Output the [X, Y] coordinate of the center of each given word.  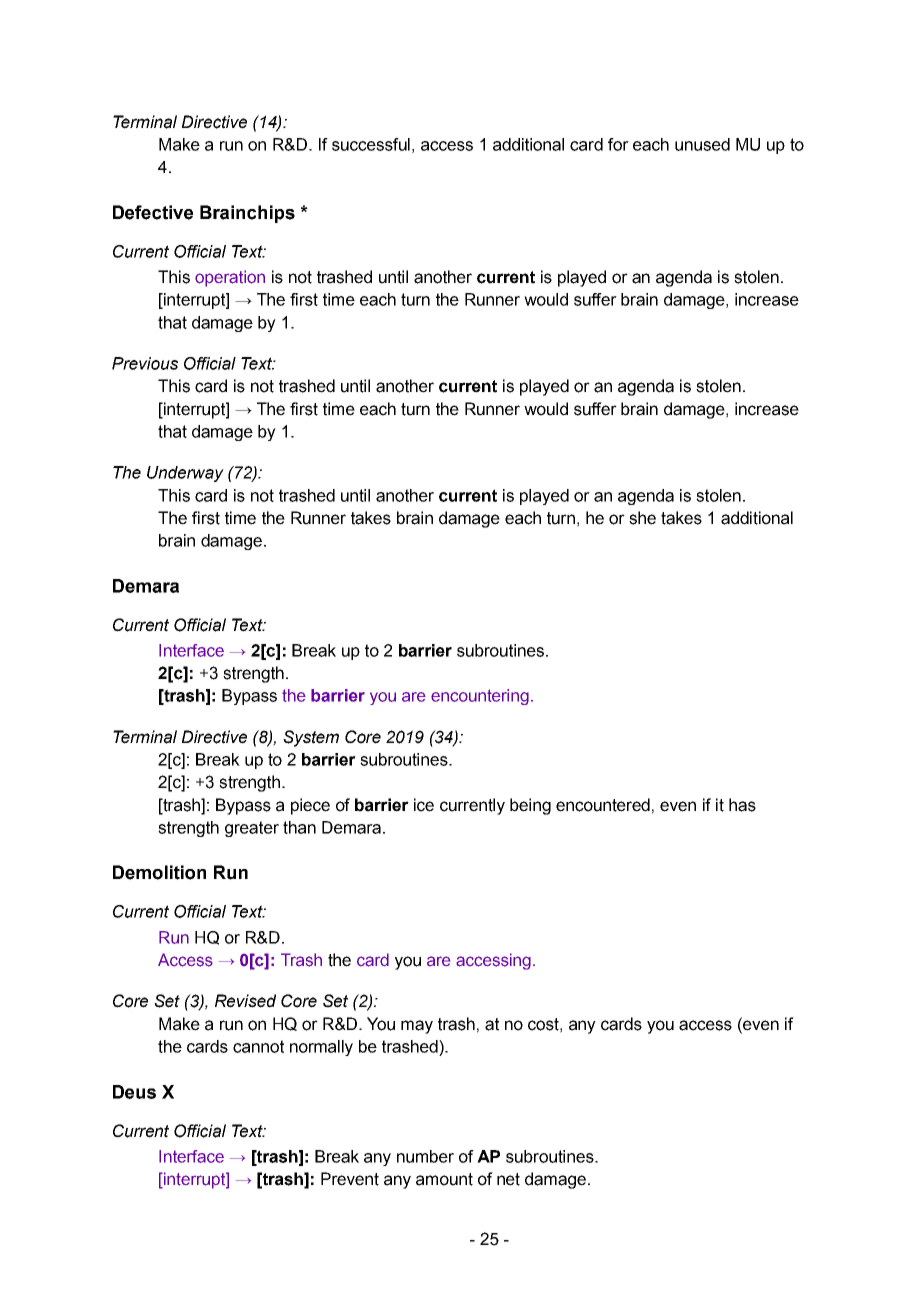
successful [371, 144]
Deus [134, 1092]
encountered [603, 805]
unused [702, 144]
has [742, 805]
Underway [185, 474]
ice [424, 805]
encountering [480, 697]
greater [252, 829]
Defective [153, 212]
